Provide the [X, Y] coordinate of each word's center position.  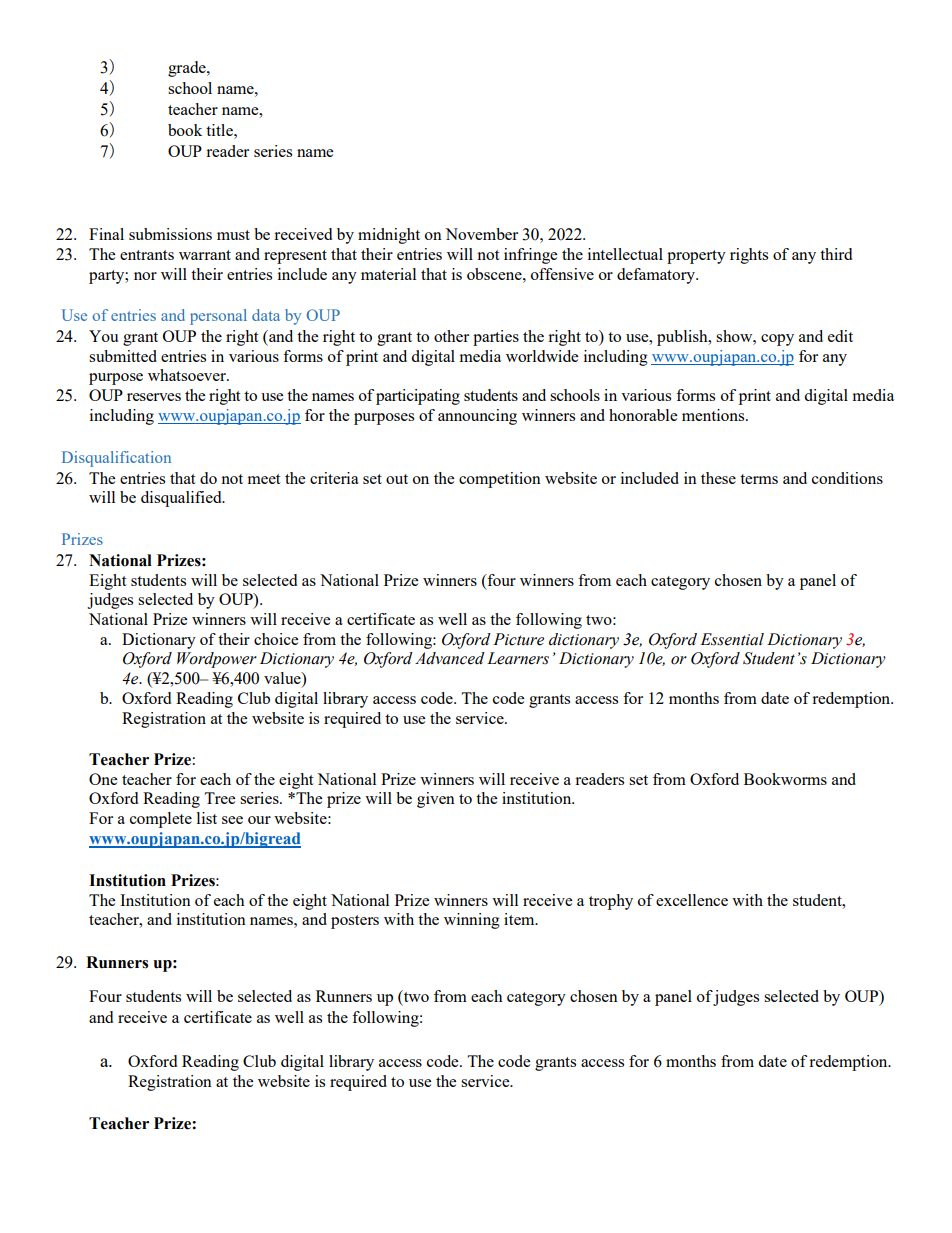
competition [500, 480]
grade [188, 69]
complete [161, 820]
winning [472, 921]
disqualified [182, 499]
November [481, 234]
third [836, 254]
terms [759, 479]
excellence [692, 900]
